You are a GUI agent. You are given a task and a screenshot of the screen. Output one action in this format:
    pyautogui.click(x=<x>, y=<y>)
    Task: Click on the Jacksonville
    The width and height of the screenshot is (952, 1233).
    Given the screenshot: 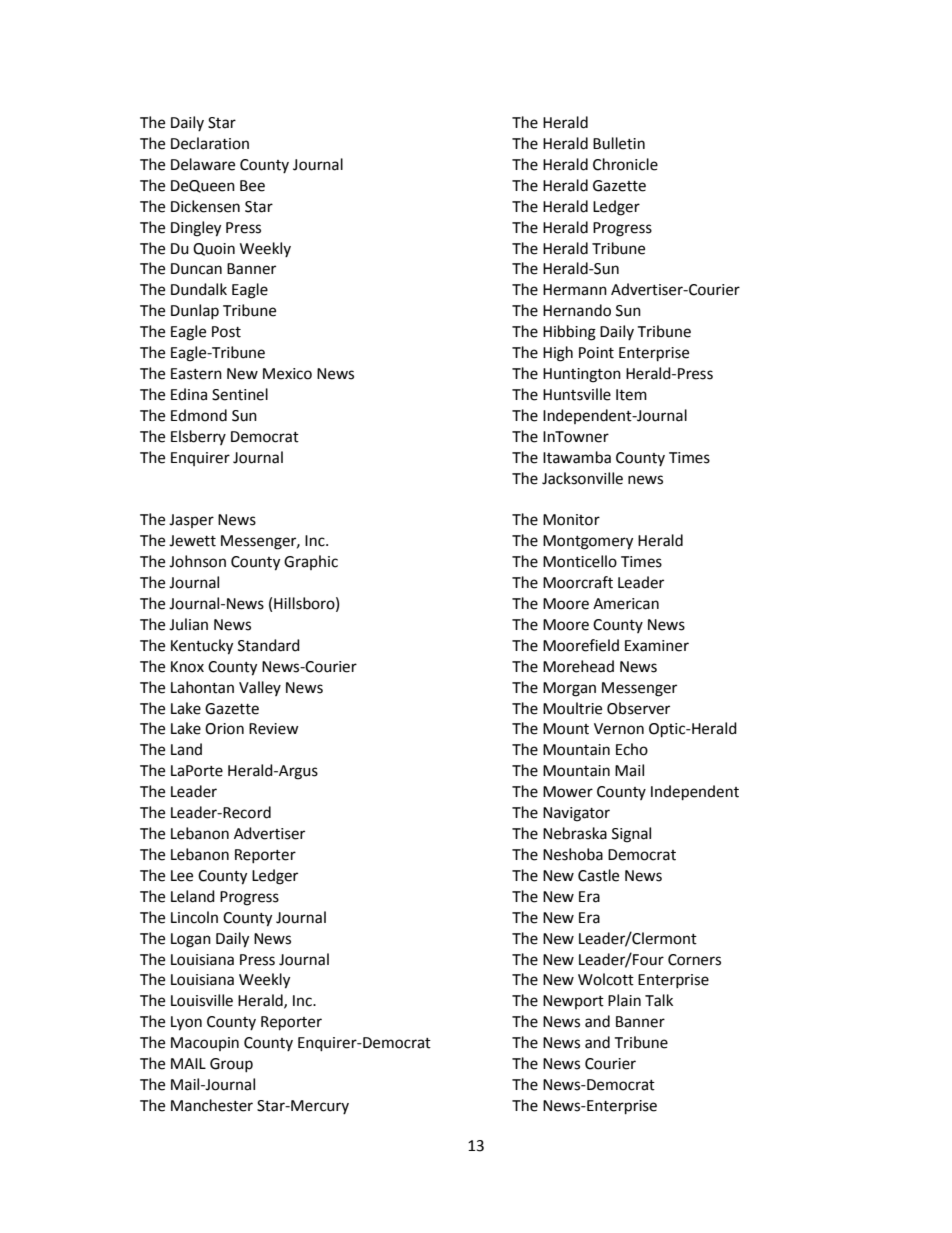 What is the action you would take?
    pyautogui.click(x=582, y=478)
